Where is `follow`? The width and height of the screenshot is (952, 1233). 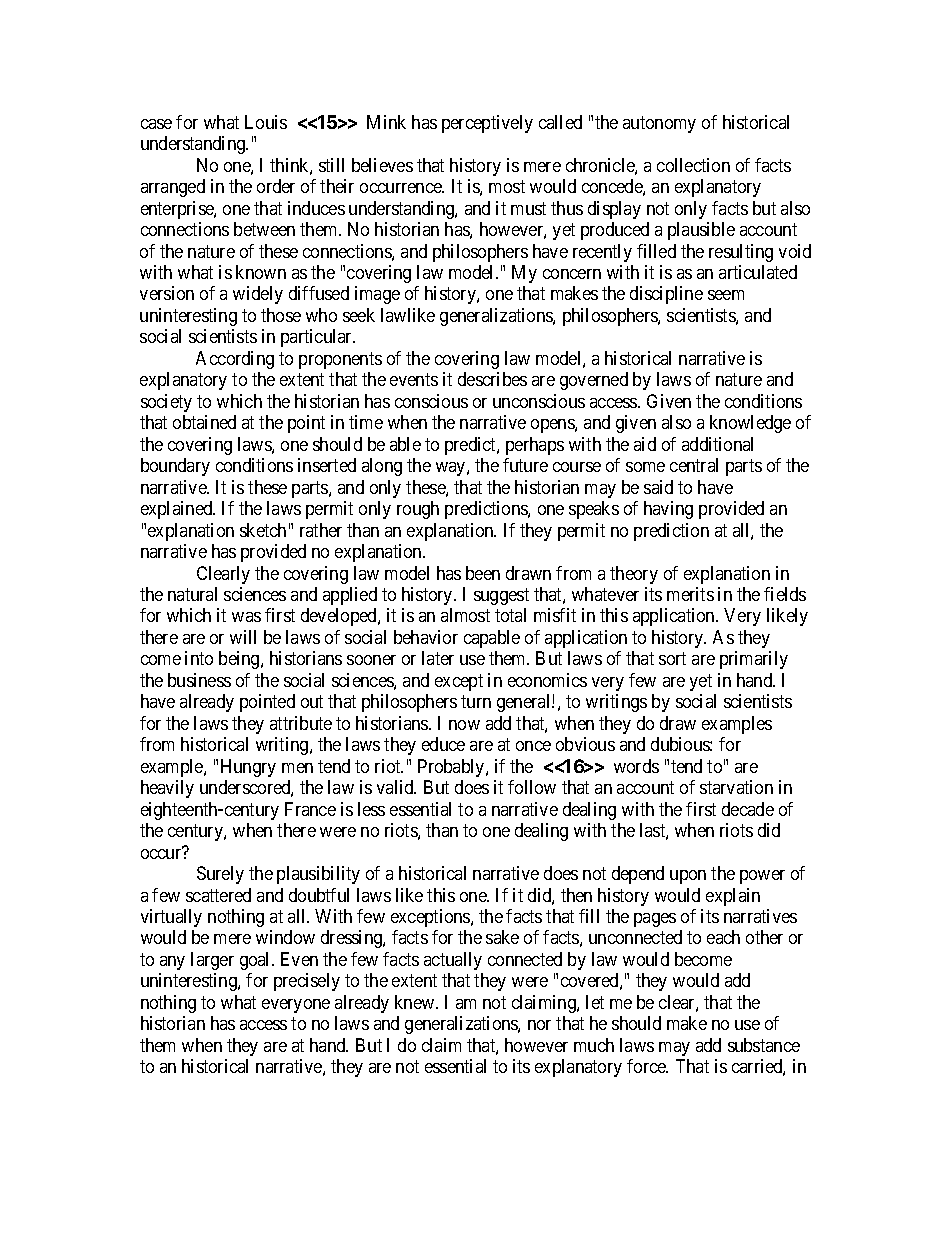 follow is located at coordinates (532, 787).
